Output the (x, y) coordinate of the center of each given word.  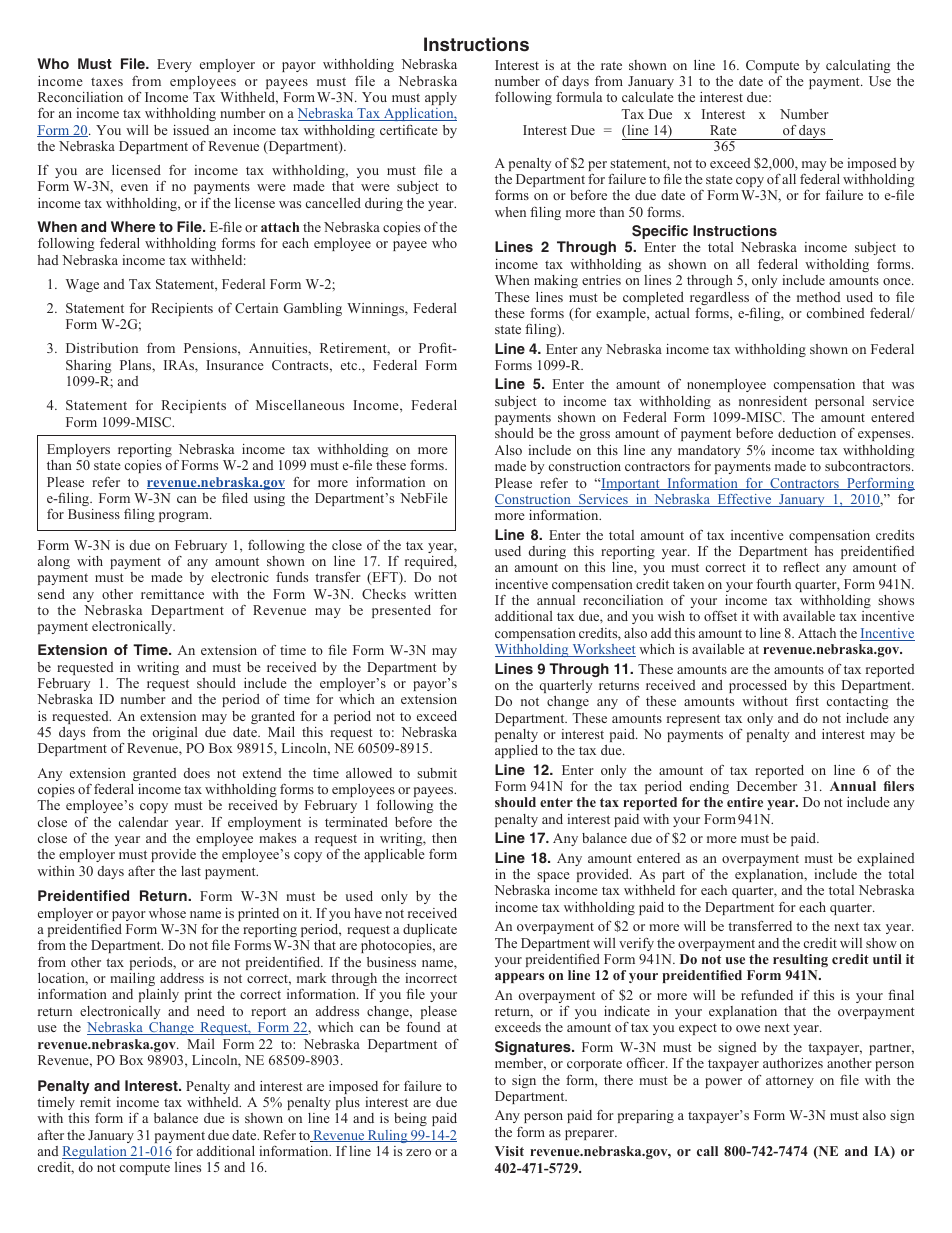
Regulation (95, 1152)
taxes (107, 81)
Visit (509, 1151)
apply (441, 98)
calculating (858, 66)
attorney (790, 1082)
